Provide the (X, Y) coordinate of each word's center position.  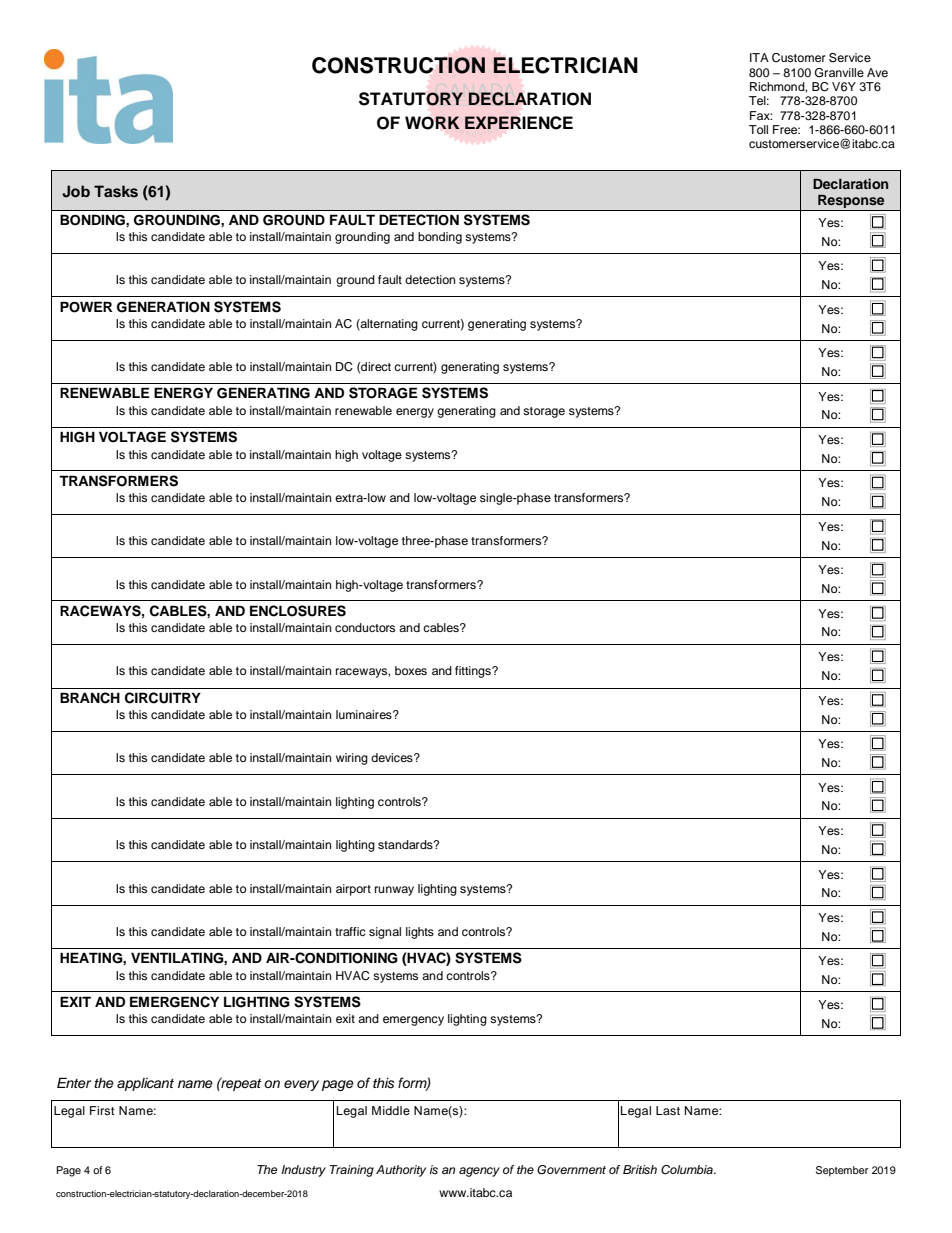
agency (479, 1172)
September (842, 1171)
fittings (474, 672)
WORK (432, 123)
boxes (411, 670)
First (102, 1110)
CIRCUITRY (163, 698)
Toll (758, 129)
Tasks (116, 191)
